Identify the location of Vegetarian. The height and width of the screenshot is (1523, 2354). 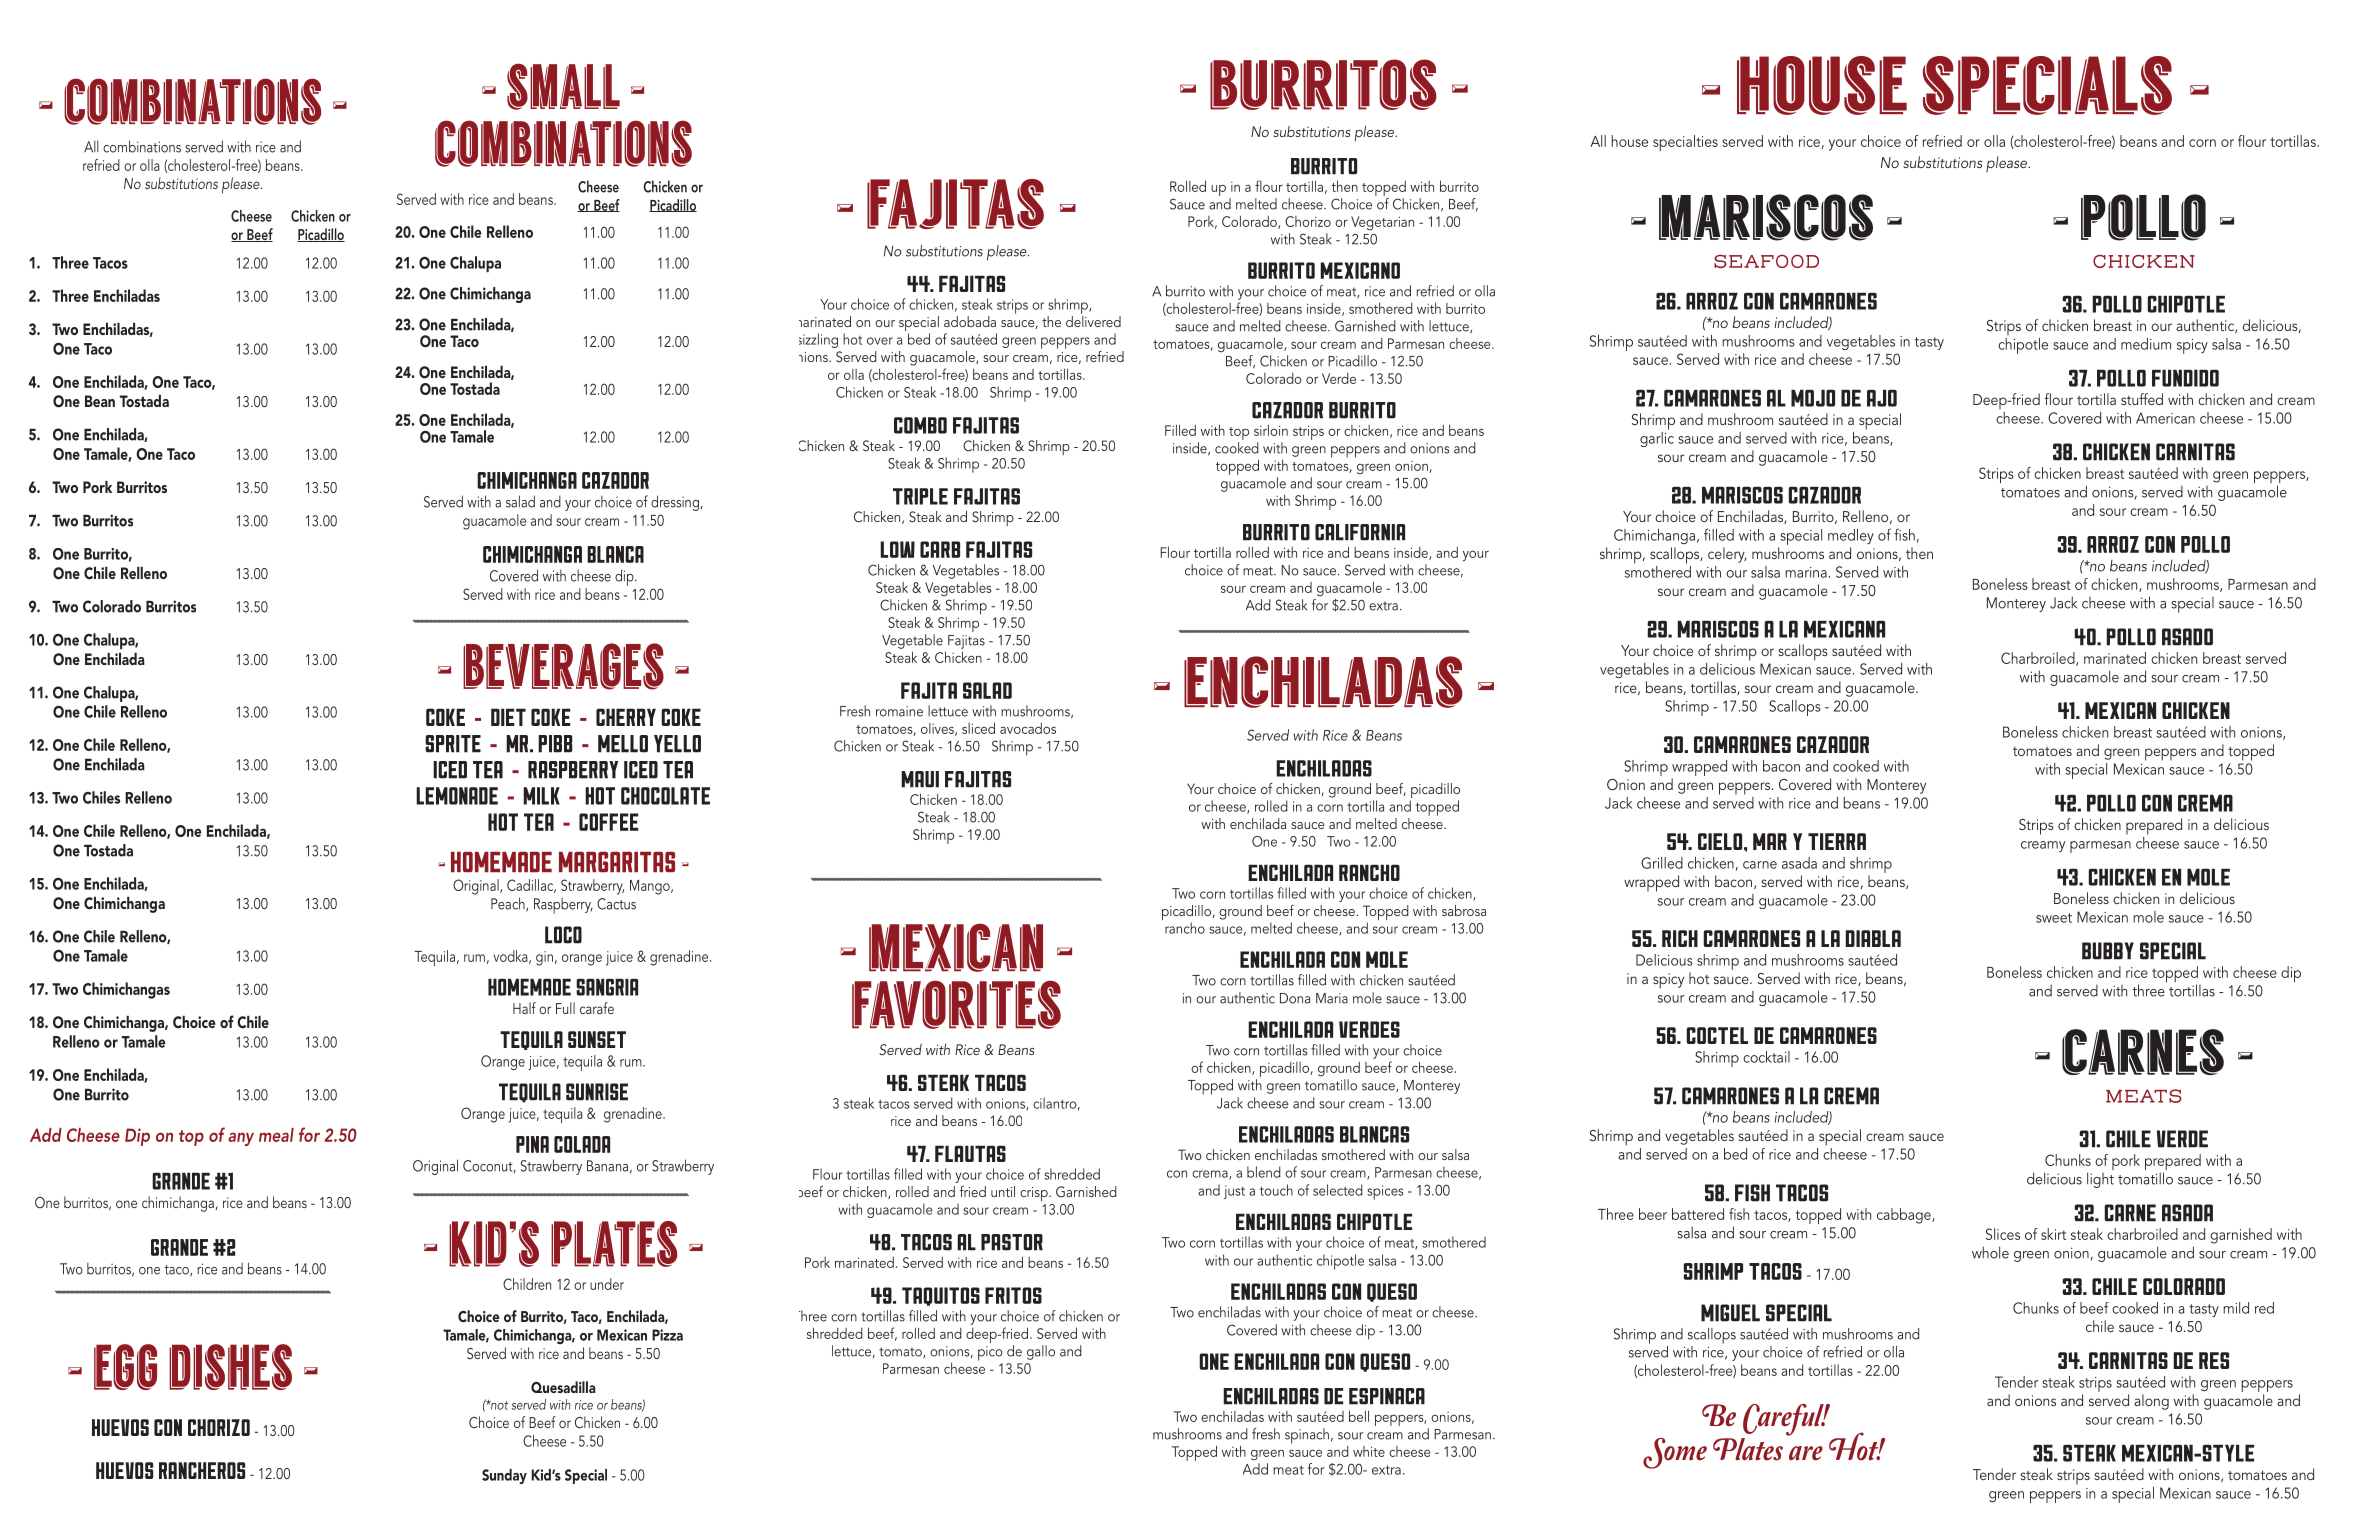
(1382, 223).
